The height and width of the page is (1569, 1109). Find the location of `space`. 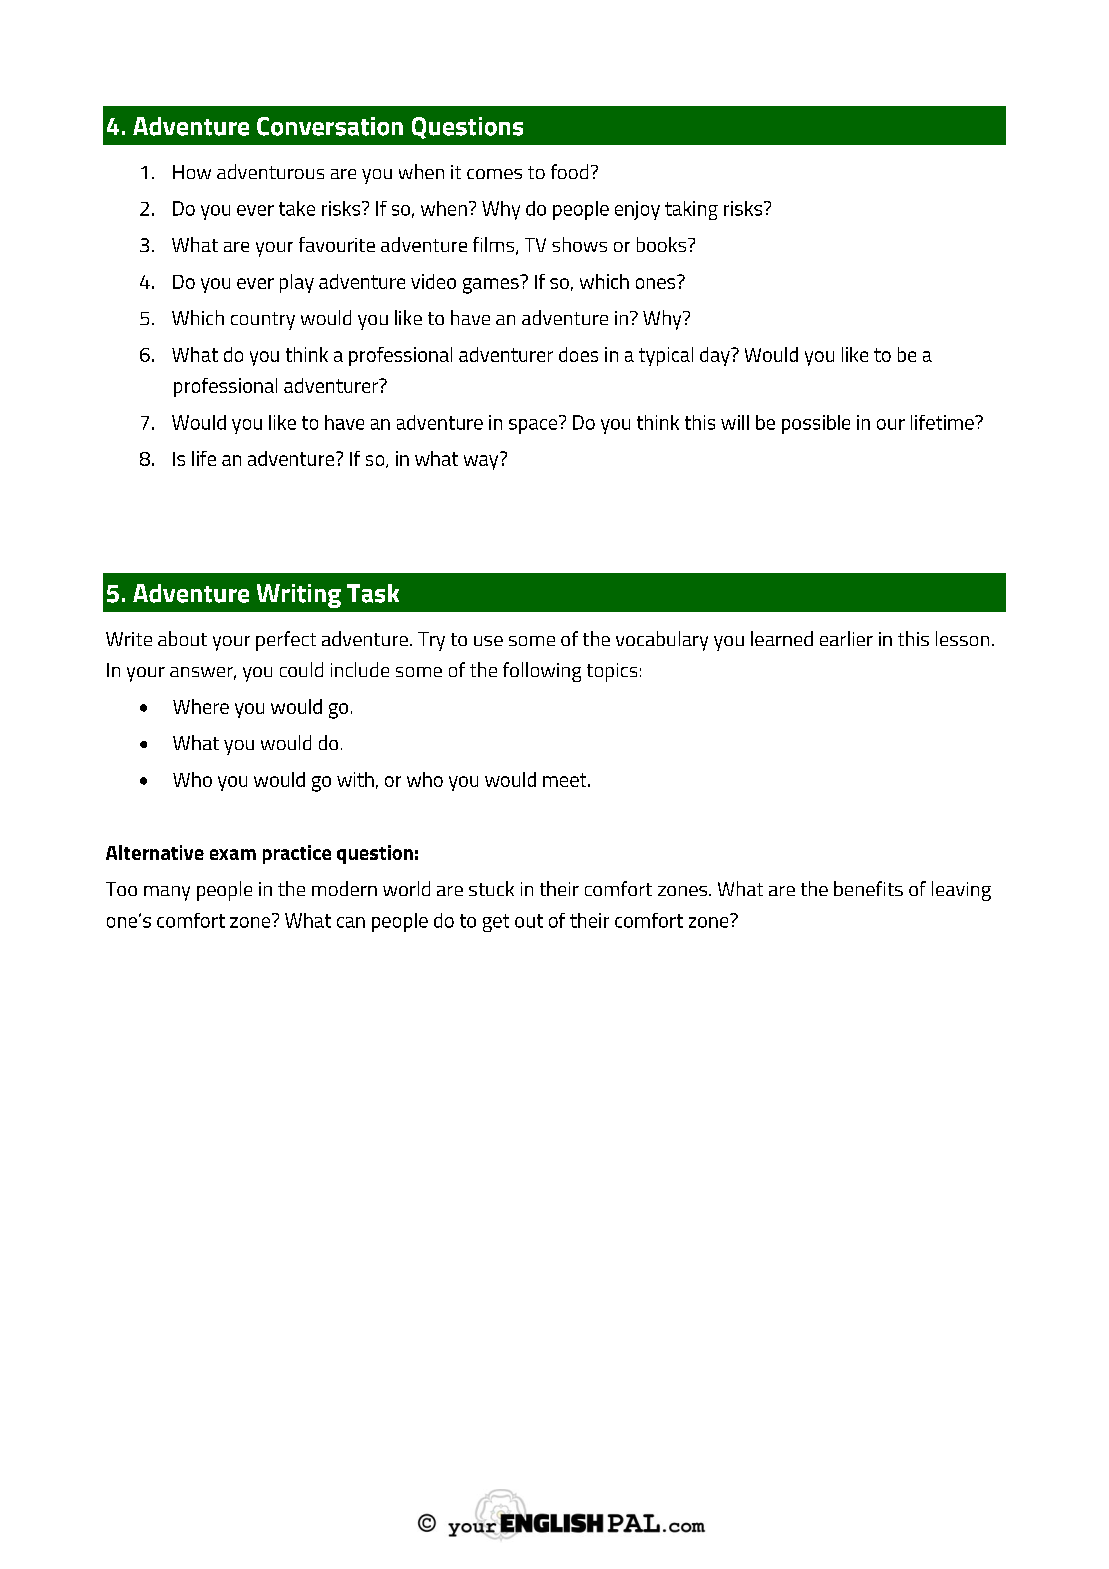

space is located at coordinates (534, 425).
